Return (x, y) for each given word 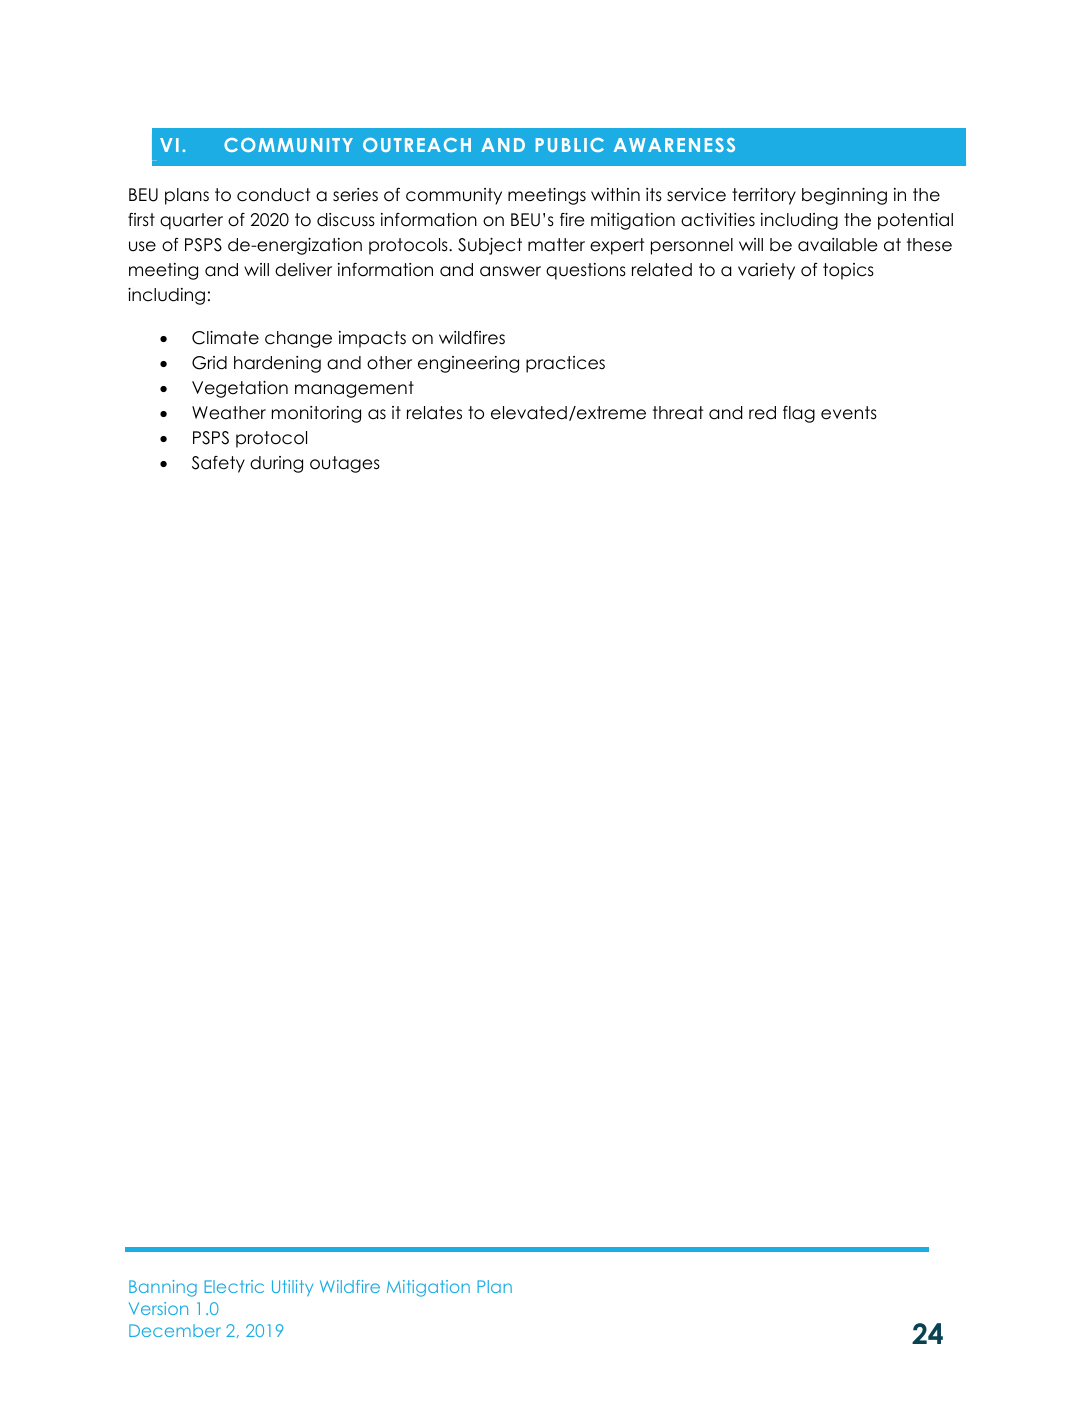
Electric (234, 1286)
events (849, 413)
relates (434, 413)
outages (345, 464)
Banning (163, 1288)
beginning (844, 196)
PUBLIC (570, 145)
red (762, 413)
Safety (218, 464)
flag (799, 414)
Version (158, 1308)
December (175, 1330)
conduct (273, 195)
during (276, 464)
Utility (292, 1288)
